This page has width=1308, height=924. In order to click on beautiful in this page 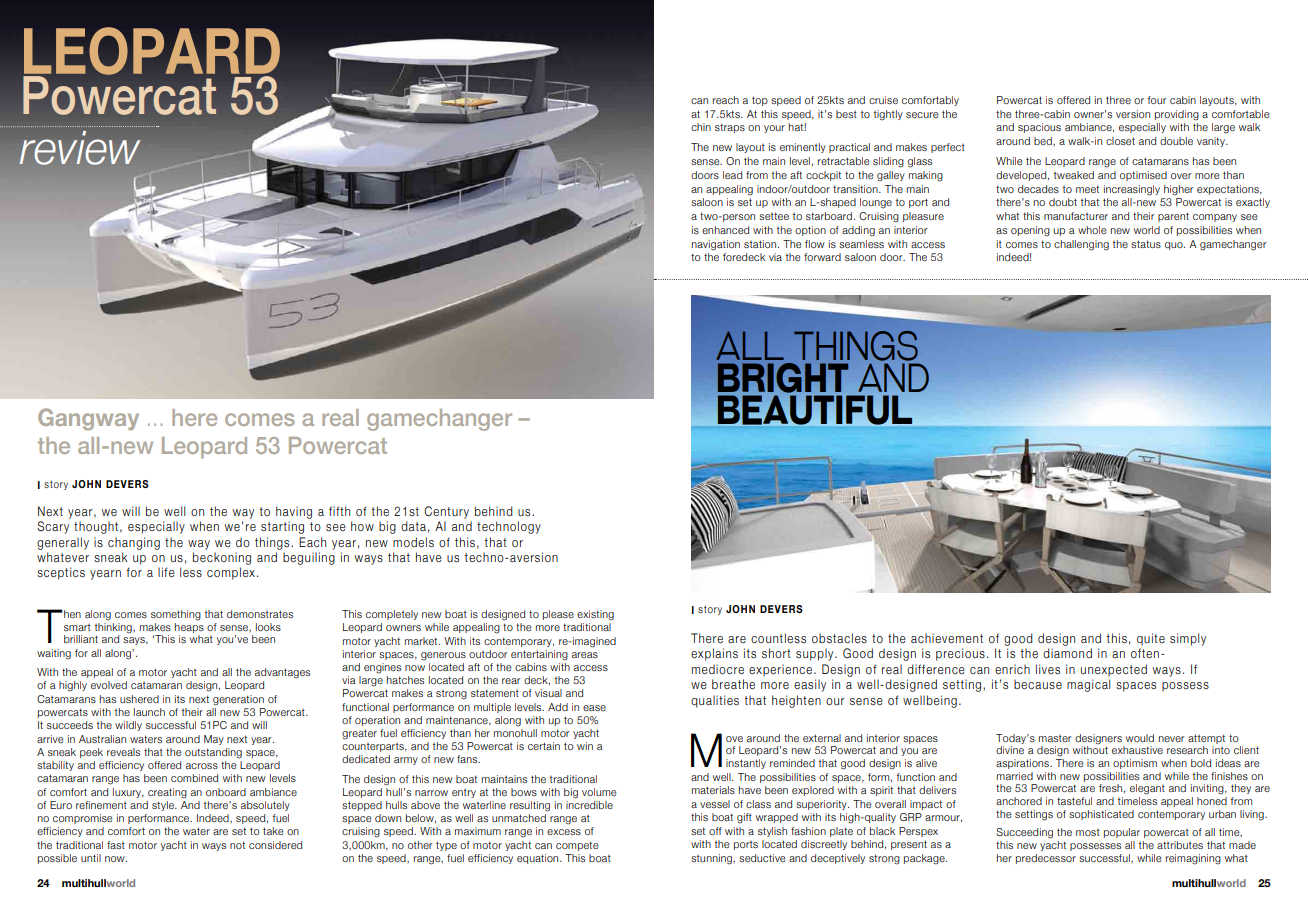, I will do `click(816, 410)`.
